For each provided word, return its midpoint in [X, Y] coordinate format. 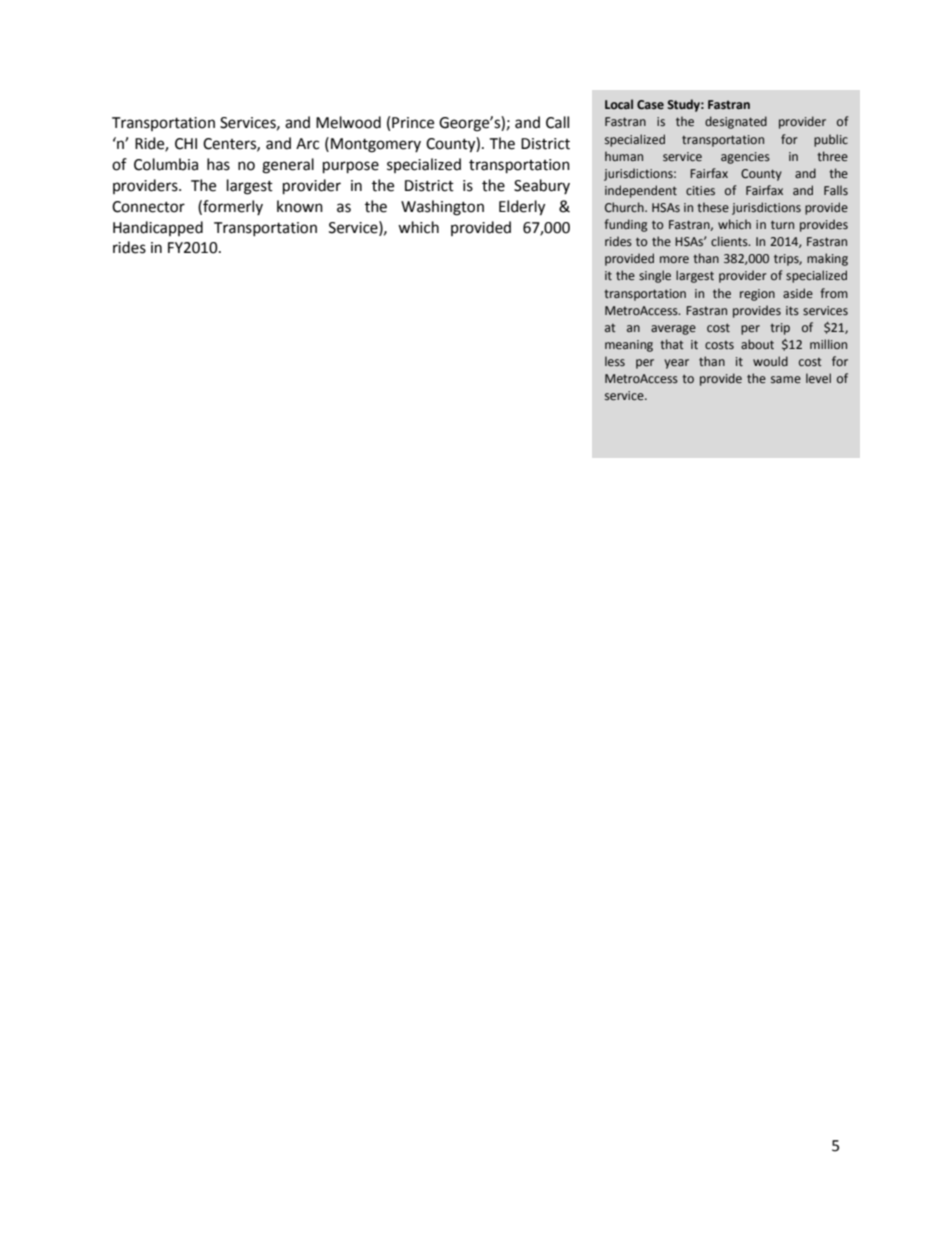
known [300, 206]
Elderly [522, 208]
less [615, 361]
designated [736, 122]
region [757, 295]
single [655, 276]
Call [557, 122]
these [713, 207]
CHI [186, 144]
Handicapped [158, 228]
